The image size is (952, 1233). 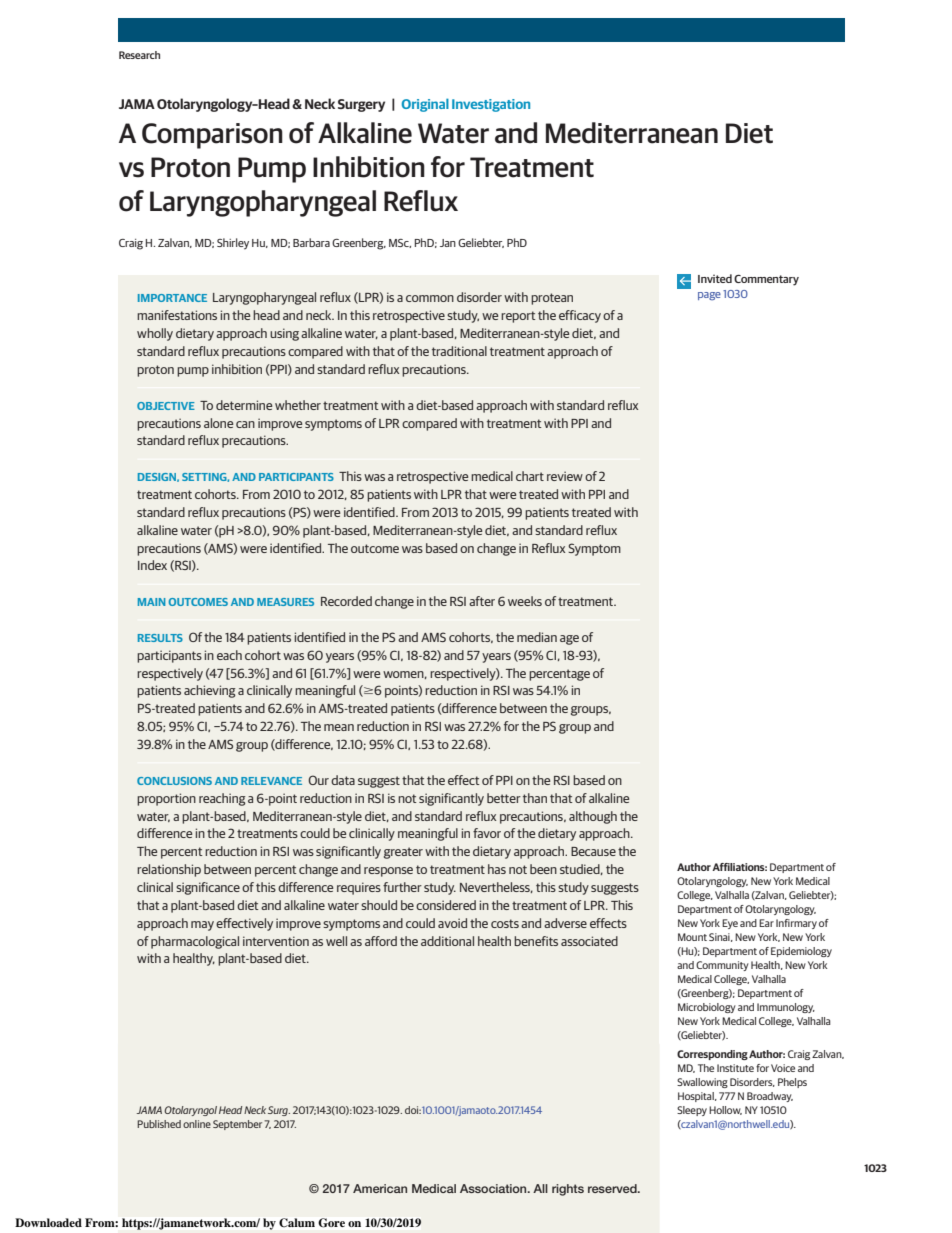 I want to click on reserved, so click(x=613, y=1188).
